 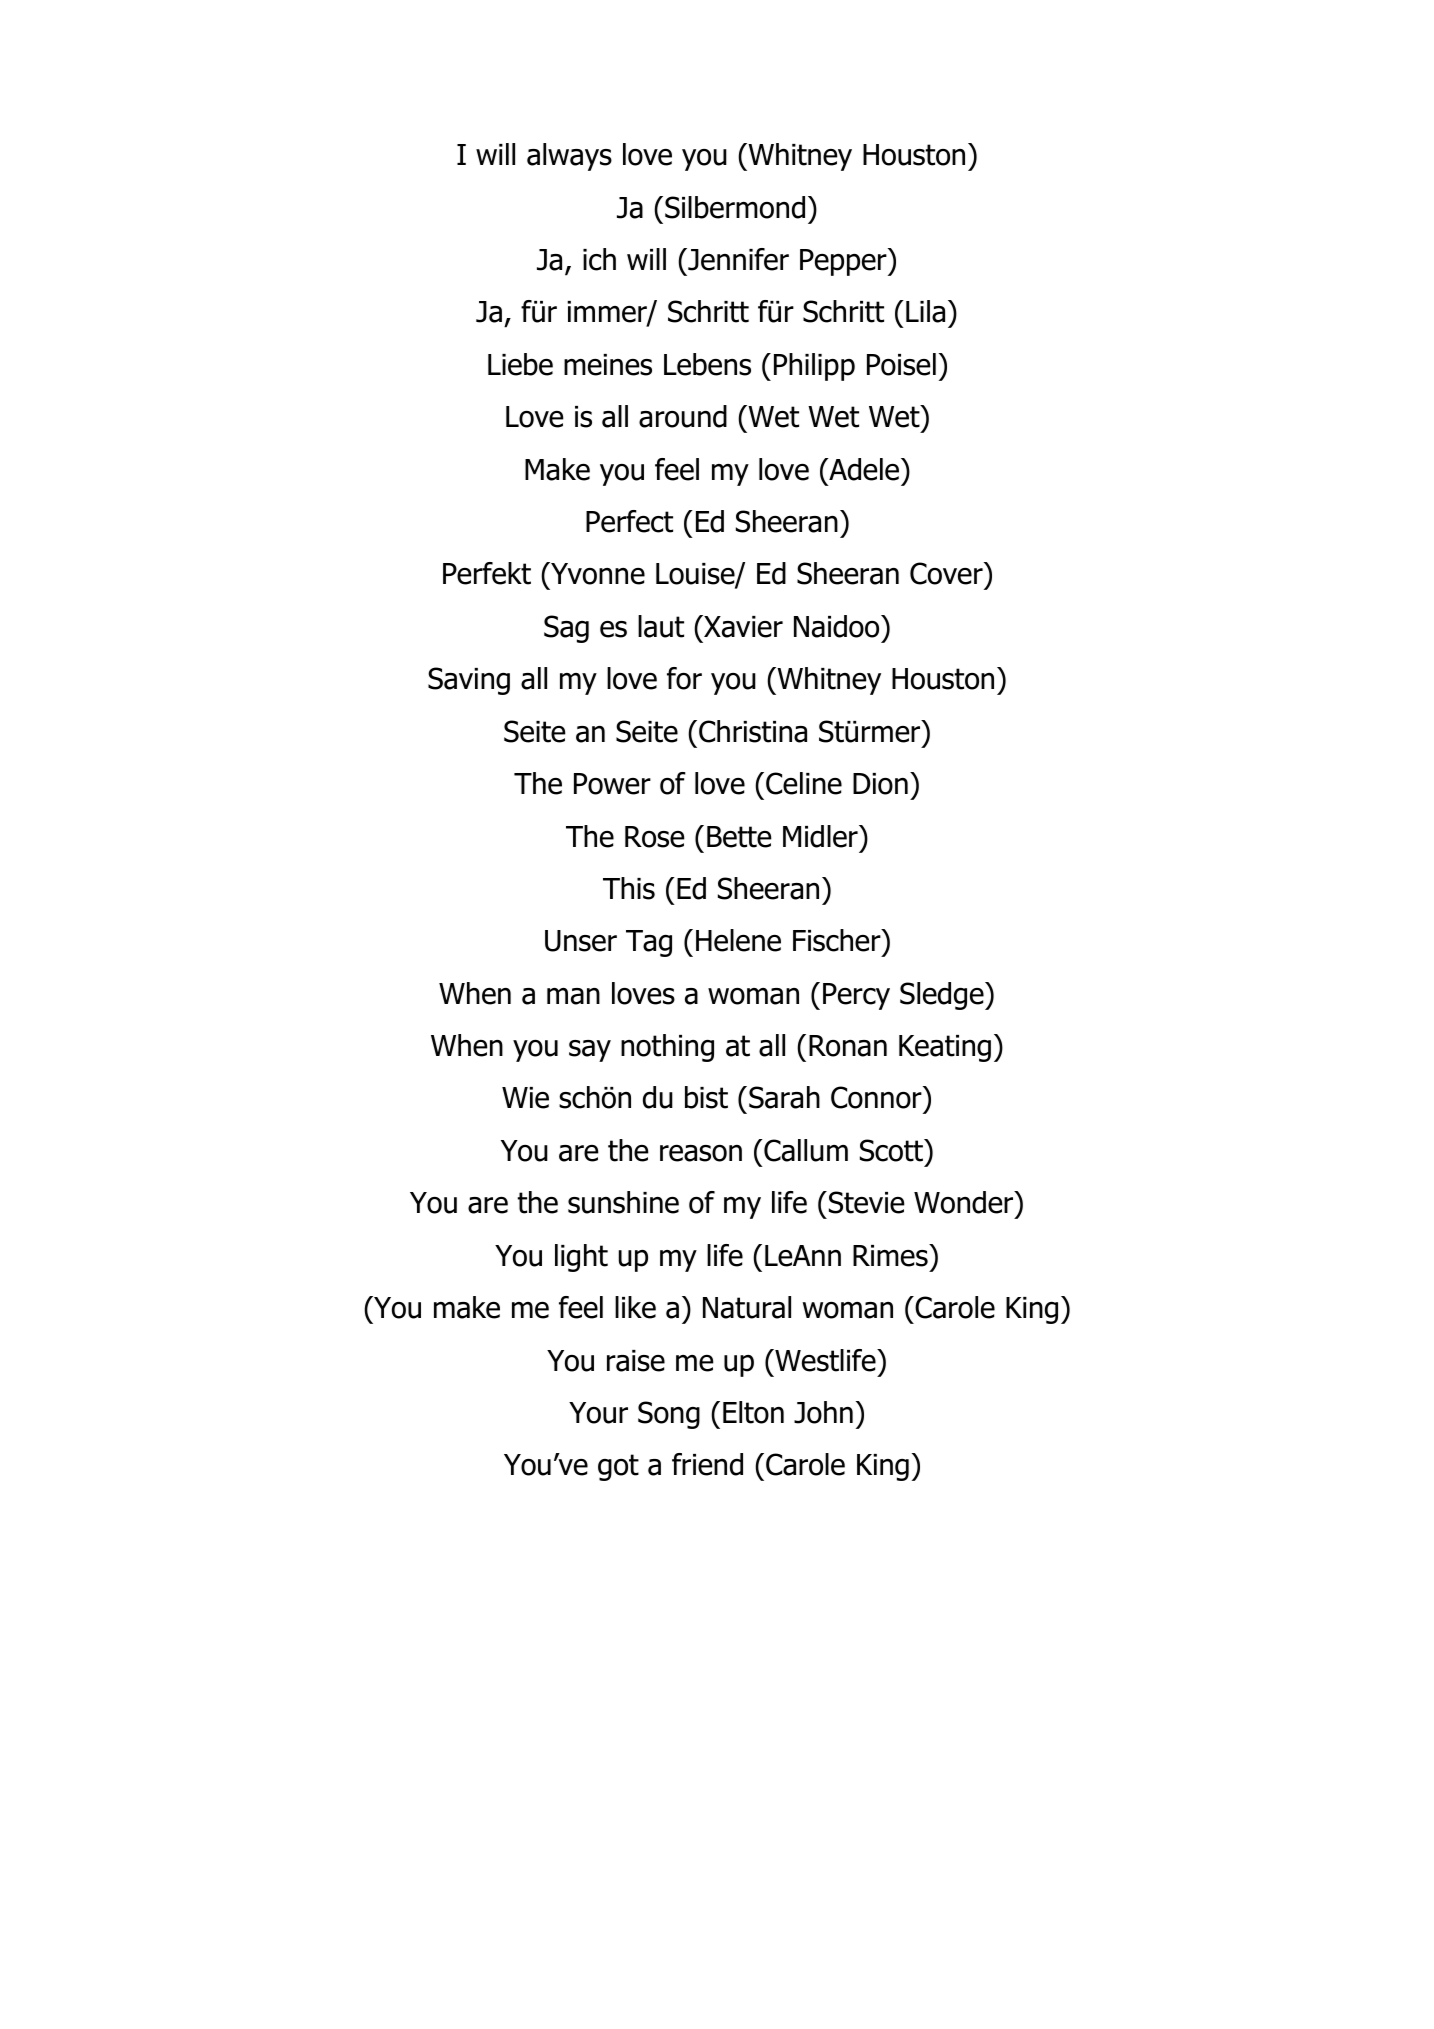 I want to click on always, so click(x=569, y=157).
